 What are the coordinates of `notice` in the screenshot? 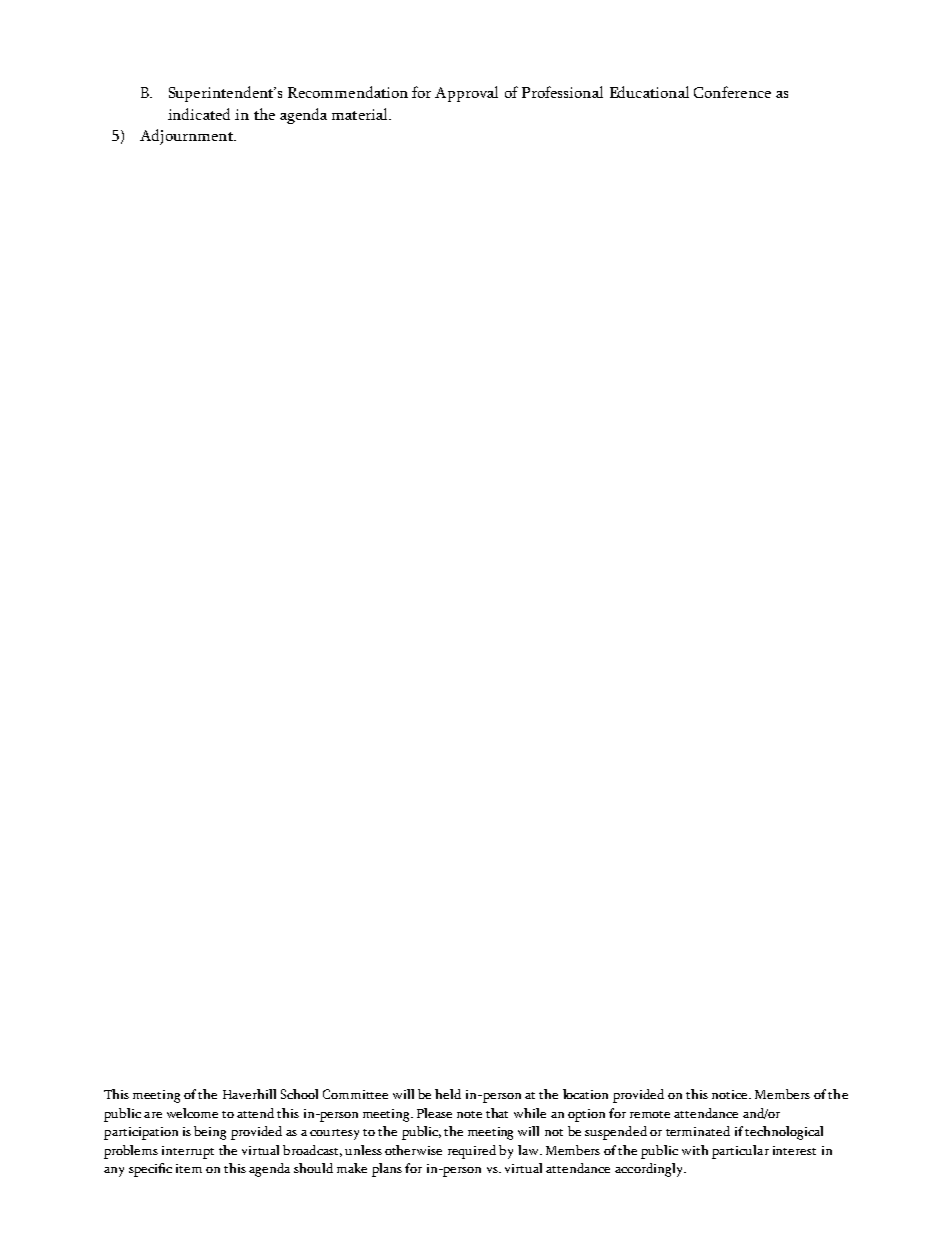 It's located at (731, 1094).
